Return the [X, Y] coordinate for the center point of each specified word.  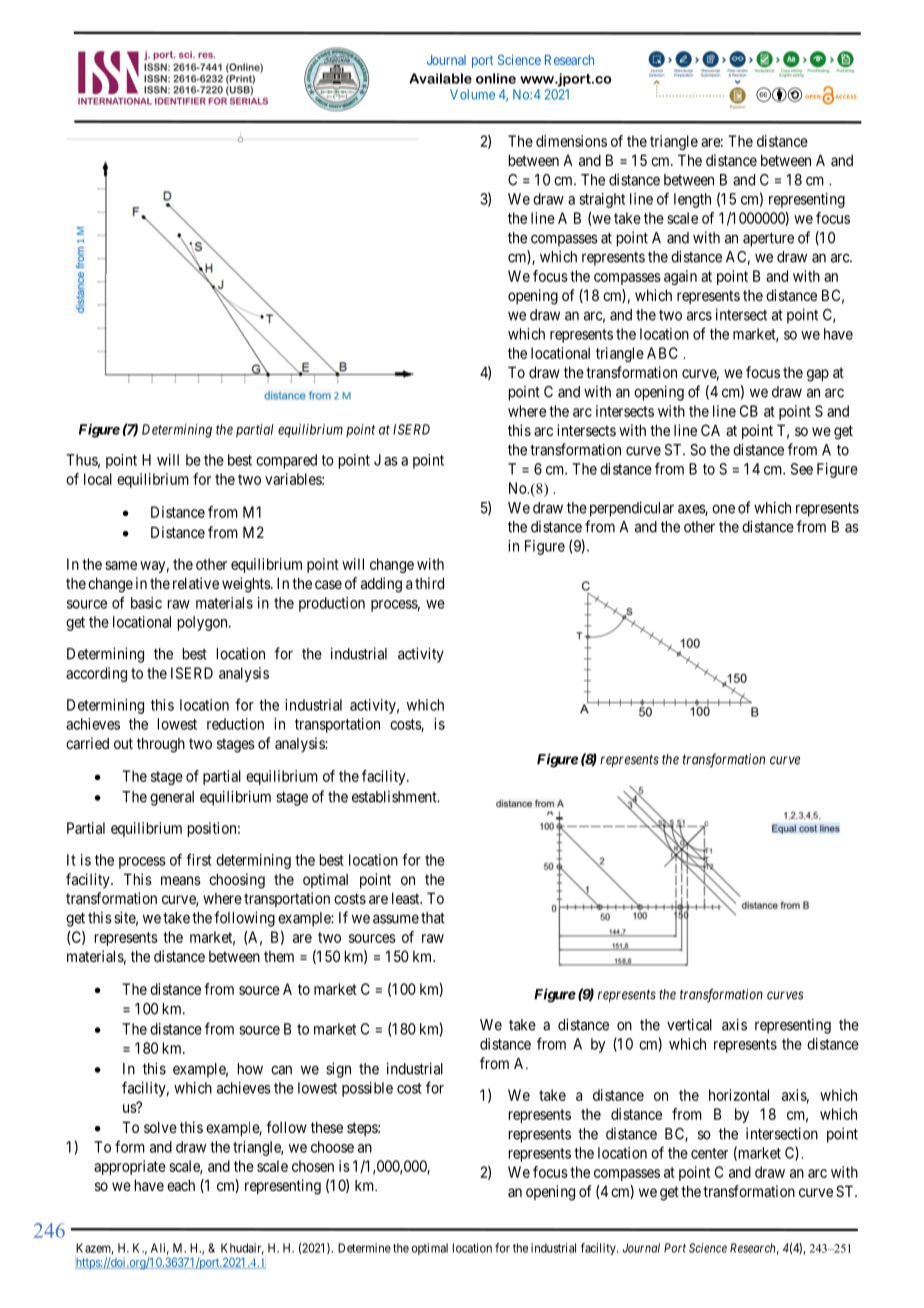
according [96, 674]
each [181, 1185]
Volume [472, 94]
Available [440, 78]
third [429, 583]
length [692, 200]
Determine [364, 1248]
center [709, 1153]
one [723, 509]
